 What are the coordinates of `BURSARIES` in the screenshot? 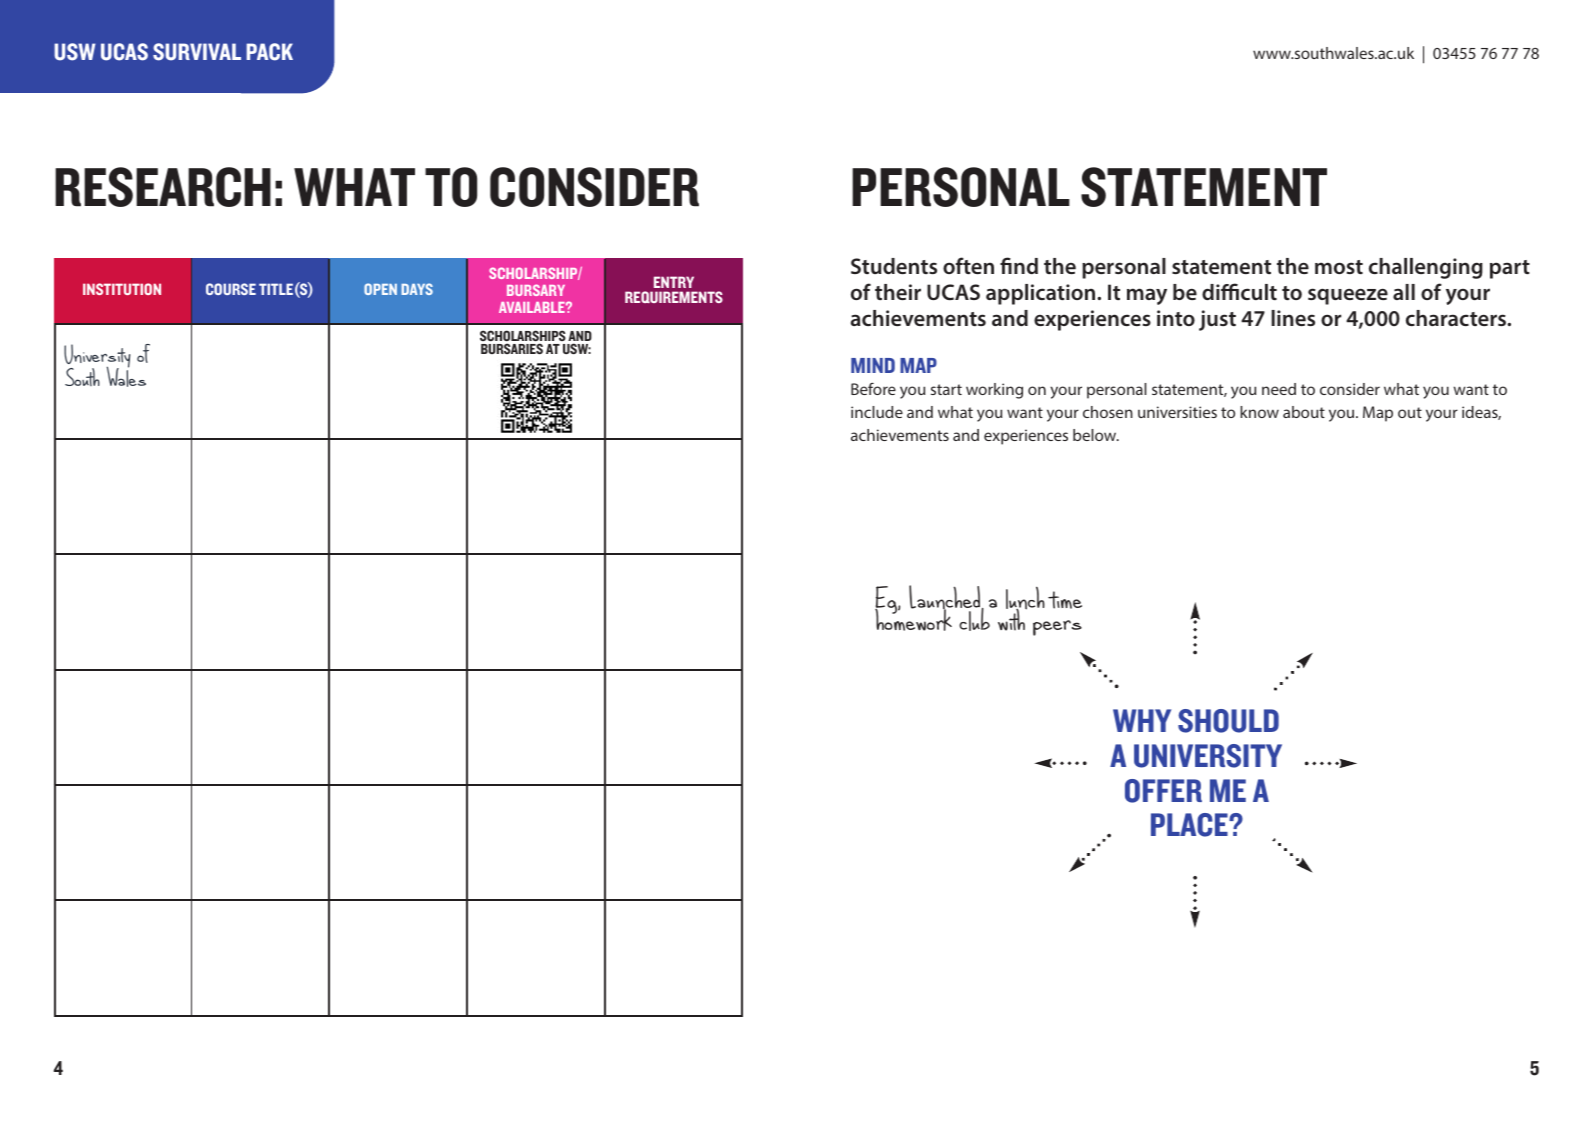 It's located at (512, 348).
